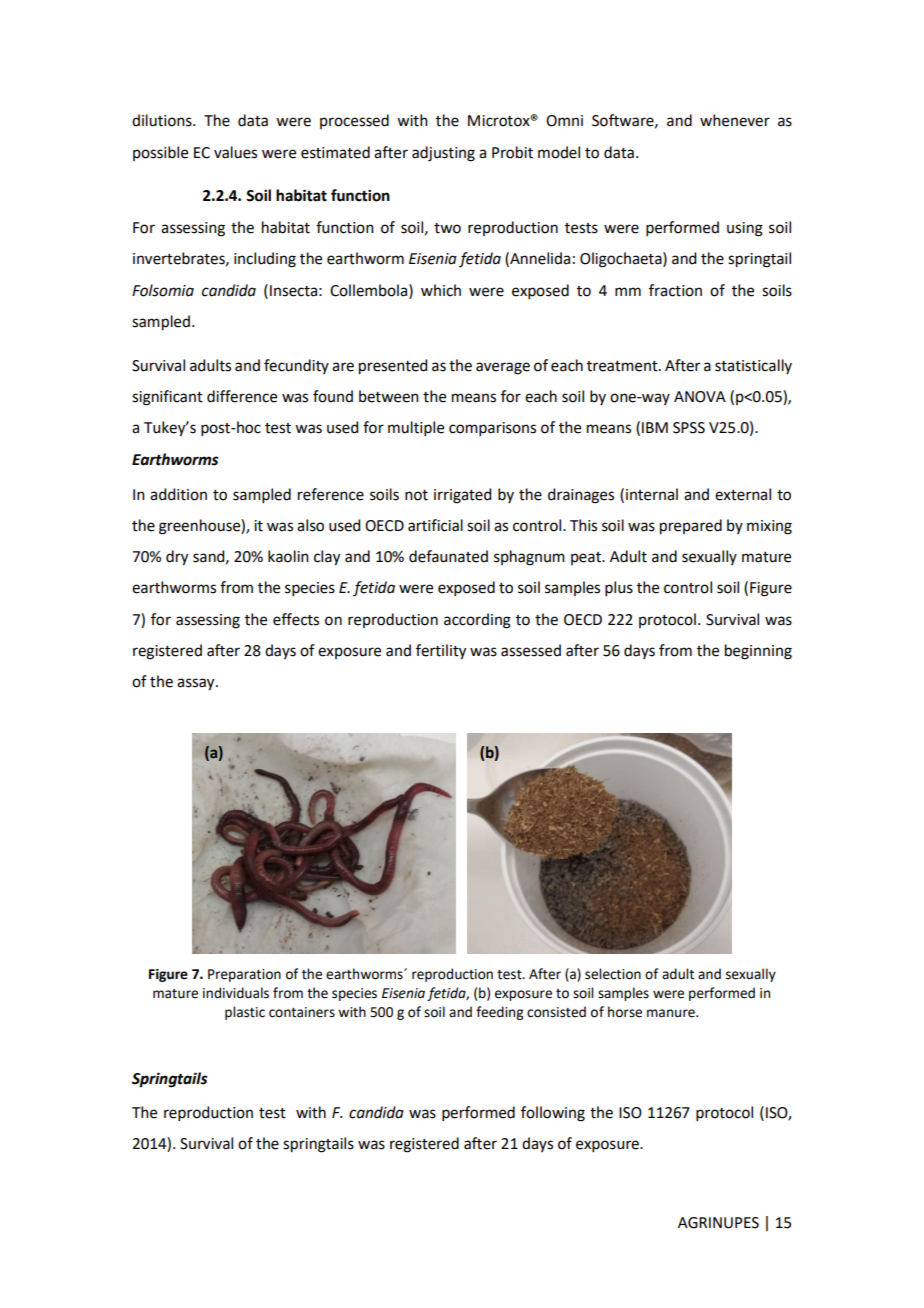 This screenshot has width=924, height=1308. I want to click on values, so click(235, 152).
